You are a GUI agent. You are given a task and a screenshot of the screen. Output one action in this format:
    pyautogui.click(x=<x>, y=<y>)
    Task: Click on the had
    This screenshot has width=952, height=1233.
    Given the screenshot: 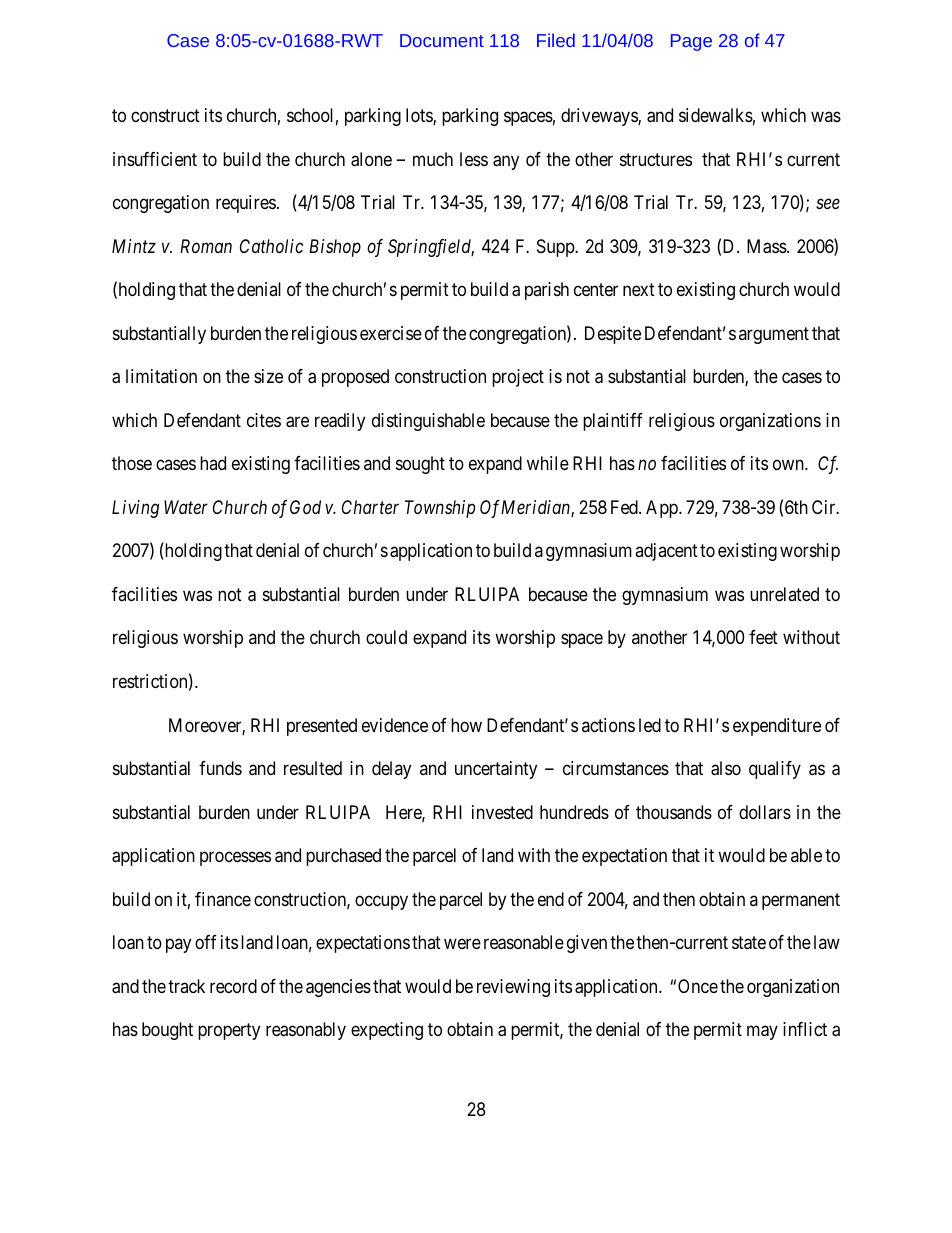 What is the action you would take?
    pyautogui.click(x=213, y=463)
